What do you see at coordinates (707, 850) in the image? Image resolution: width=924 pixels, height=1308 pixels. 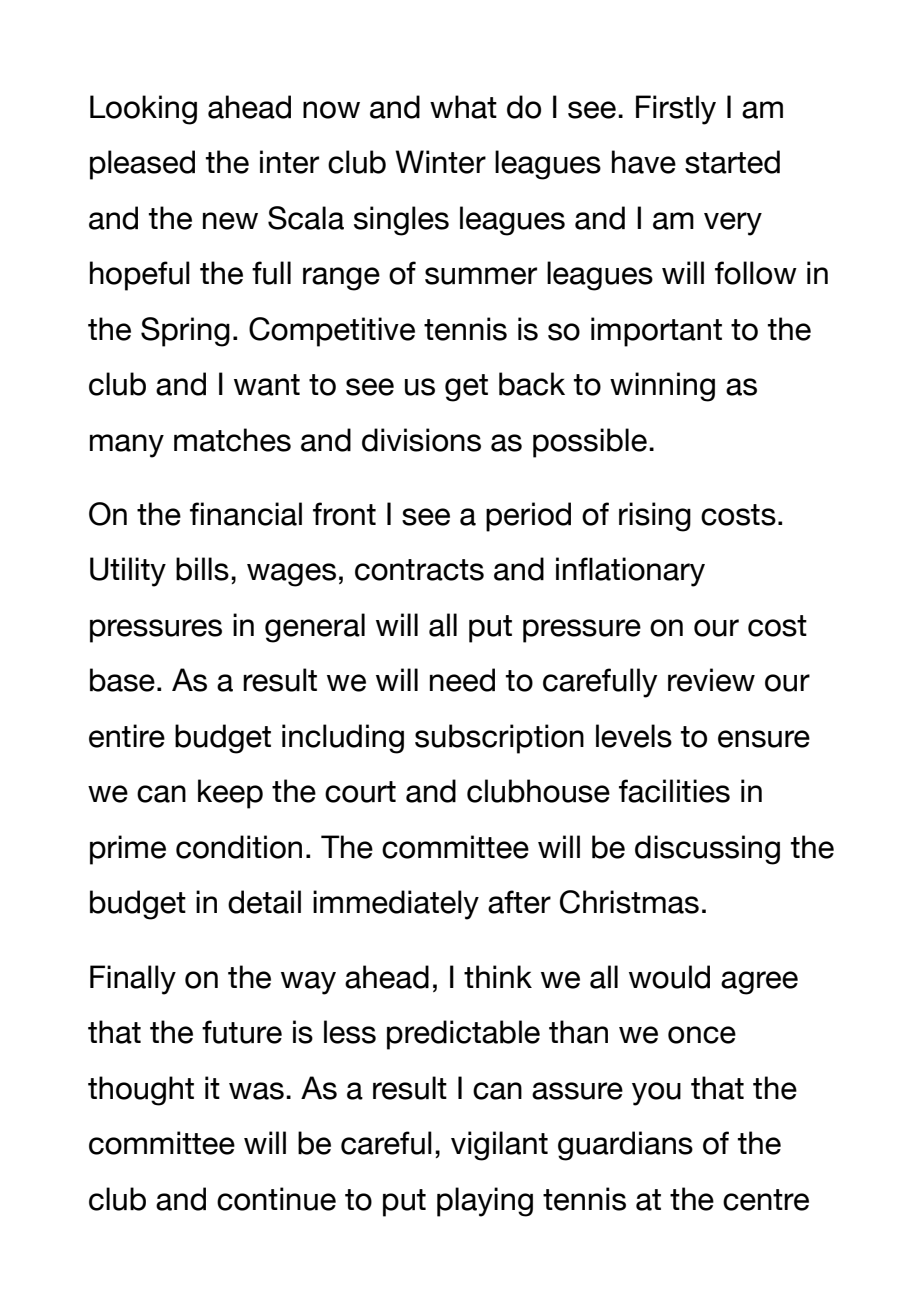 I see `discussing` at bounding box center [707, 850].
